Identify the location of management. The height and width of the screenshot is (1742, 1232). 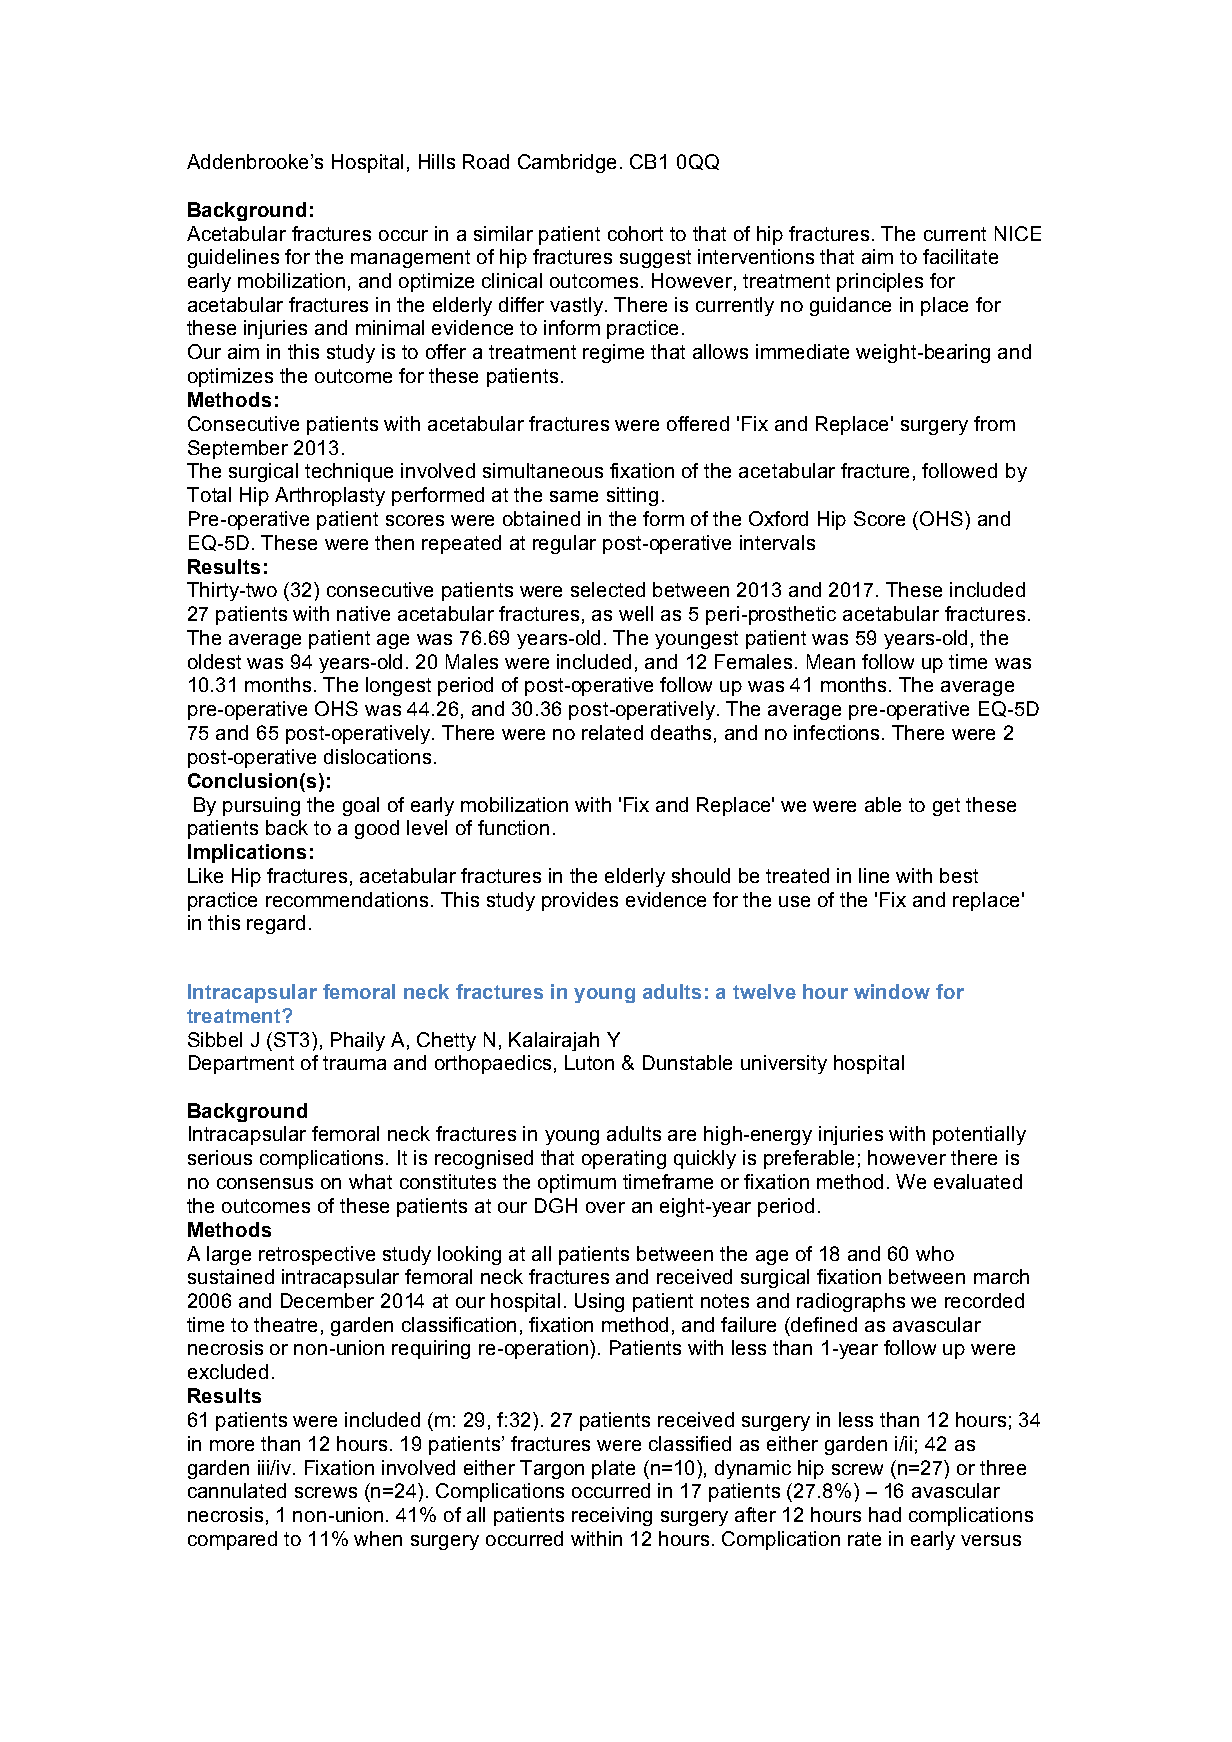
(410, 259).
